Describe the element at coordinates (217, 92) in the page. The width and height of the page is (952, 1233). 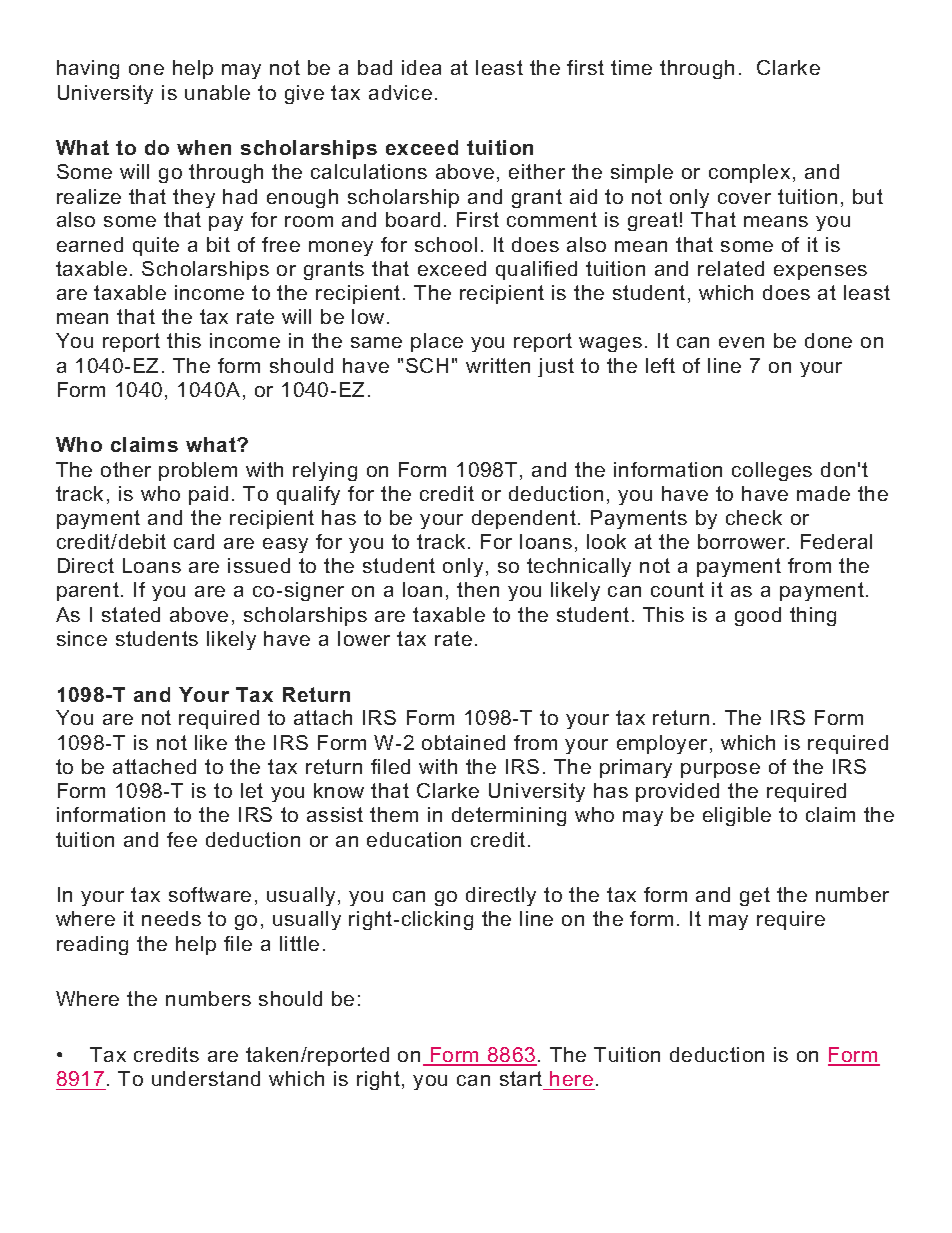
I see `unable` at that location.
